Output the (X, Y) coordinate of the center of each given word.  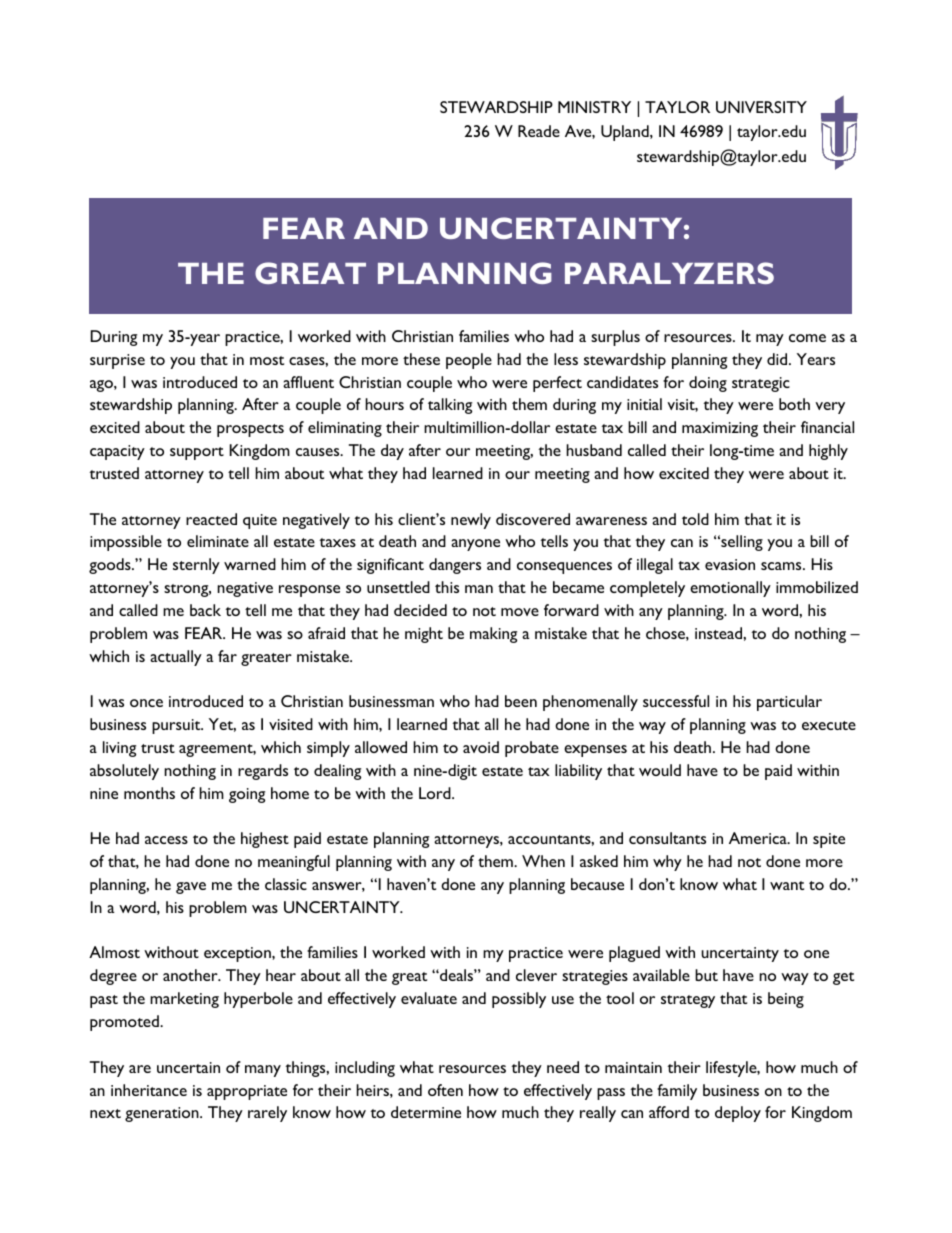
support (197, 453)
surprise (117, 361)
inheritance (149, 1090)
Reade (539, 131)
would (660, 770)
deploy (738, 1114)
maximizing (720, 429)
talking (450, 406)
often (445, 1090)
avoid (481, 747)
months (149, 793)
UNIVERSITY (761, 107)
